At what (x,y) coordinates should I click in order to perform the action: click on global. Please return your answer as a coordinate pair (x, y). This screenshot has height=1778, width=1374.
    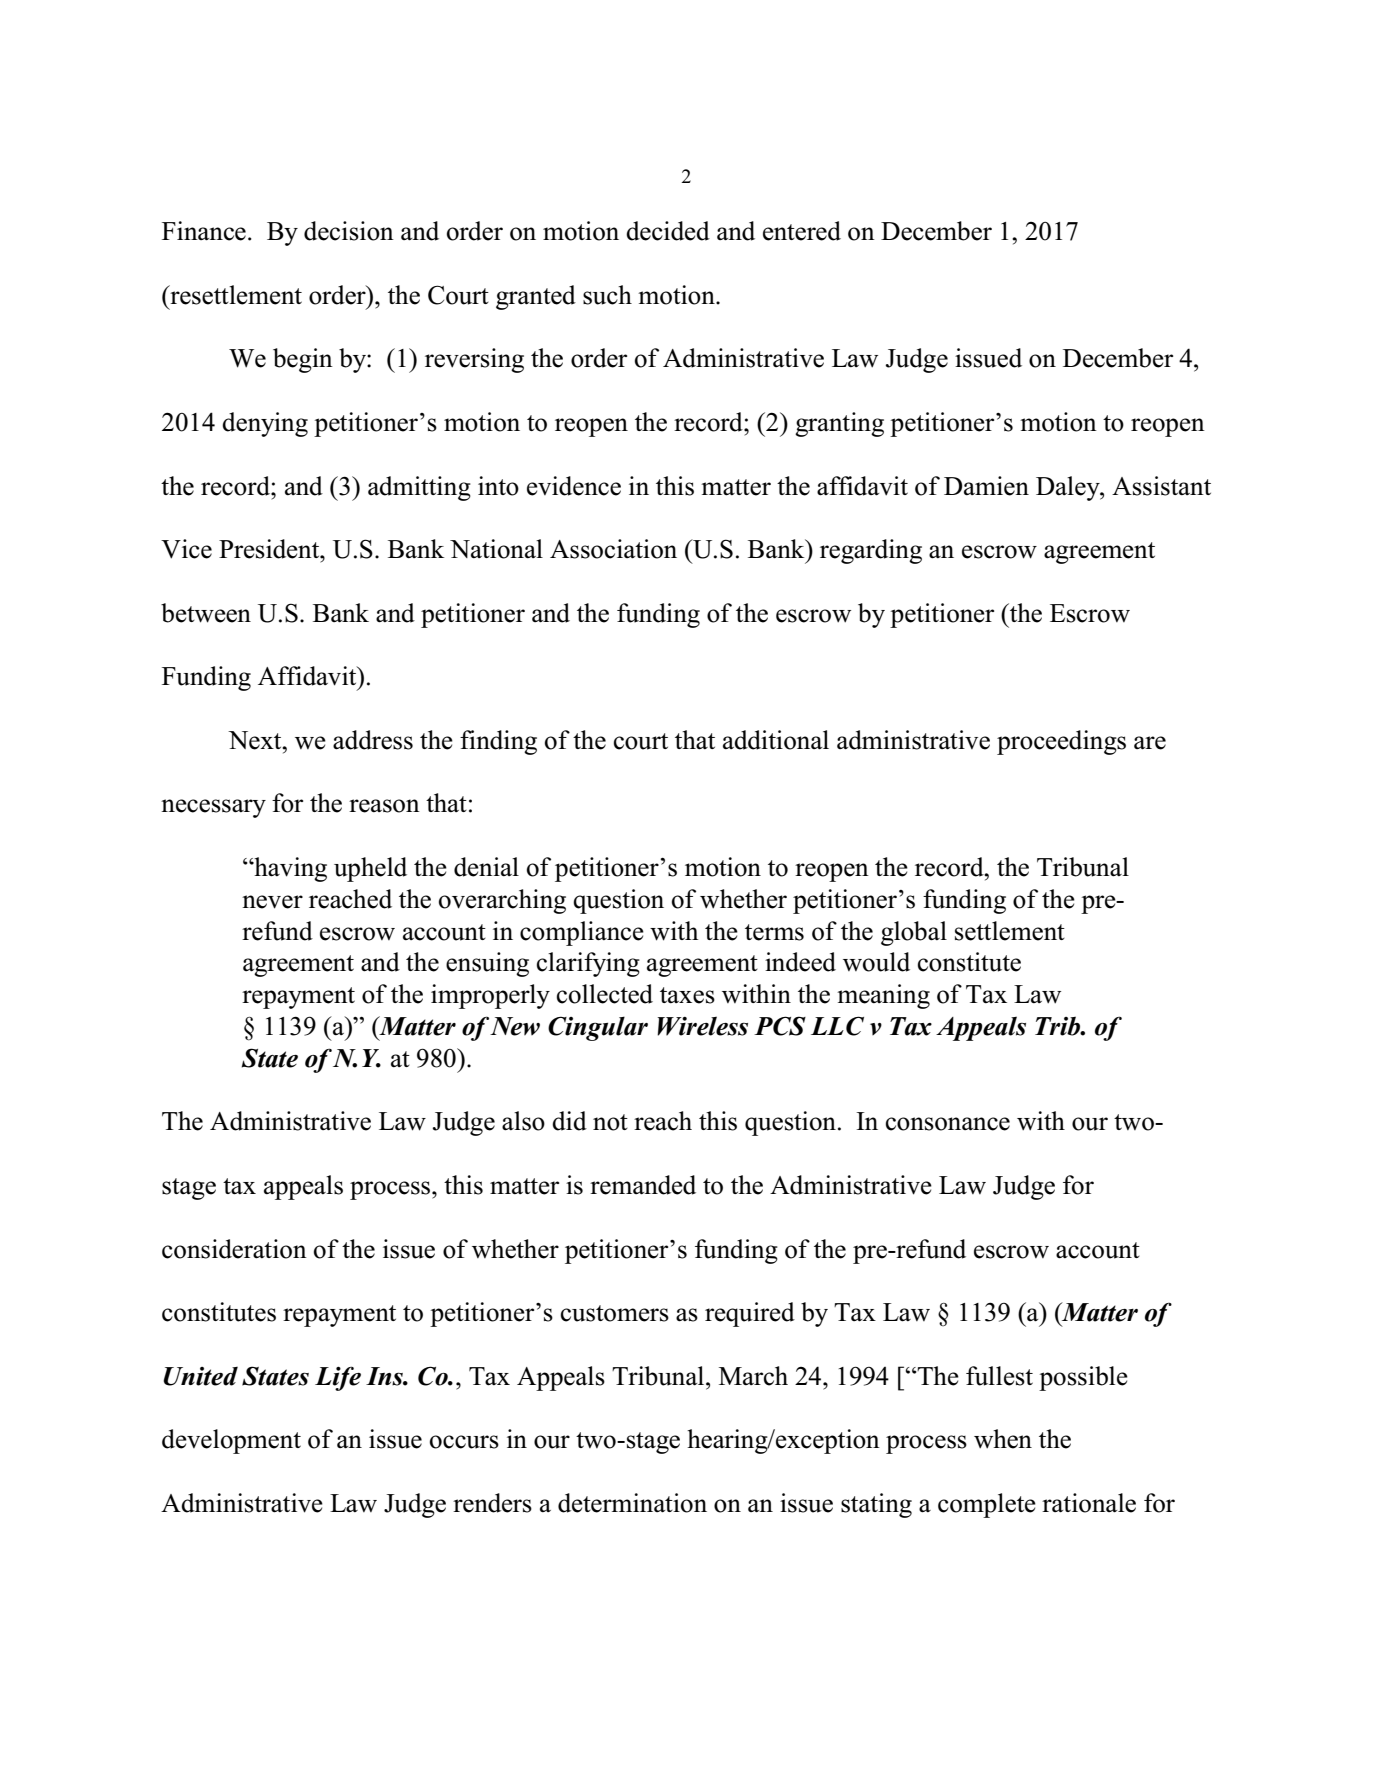
    Looking at the image, I should click on (914, 933).
